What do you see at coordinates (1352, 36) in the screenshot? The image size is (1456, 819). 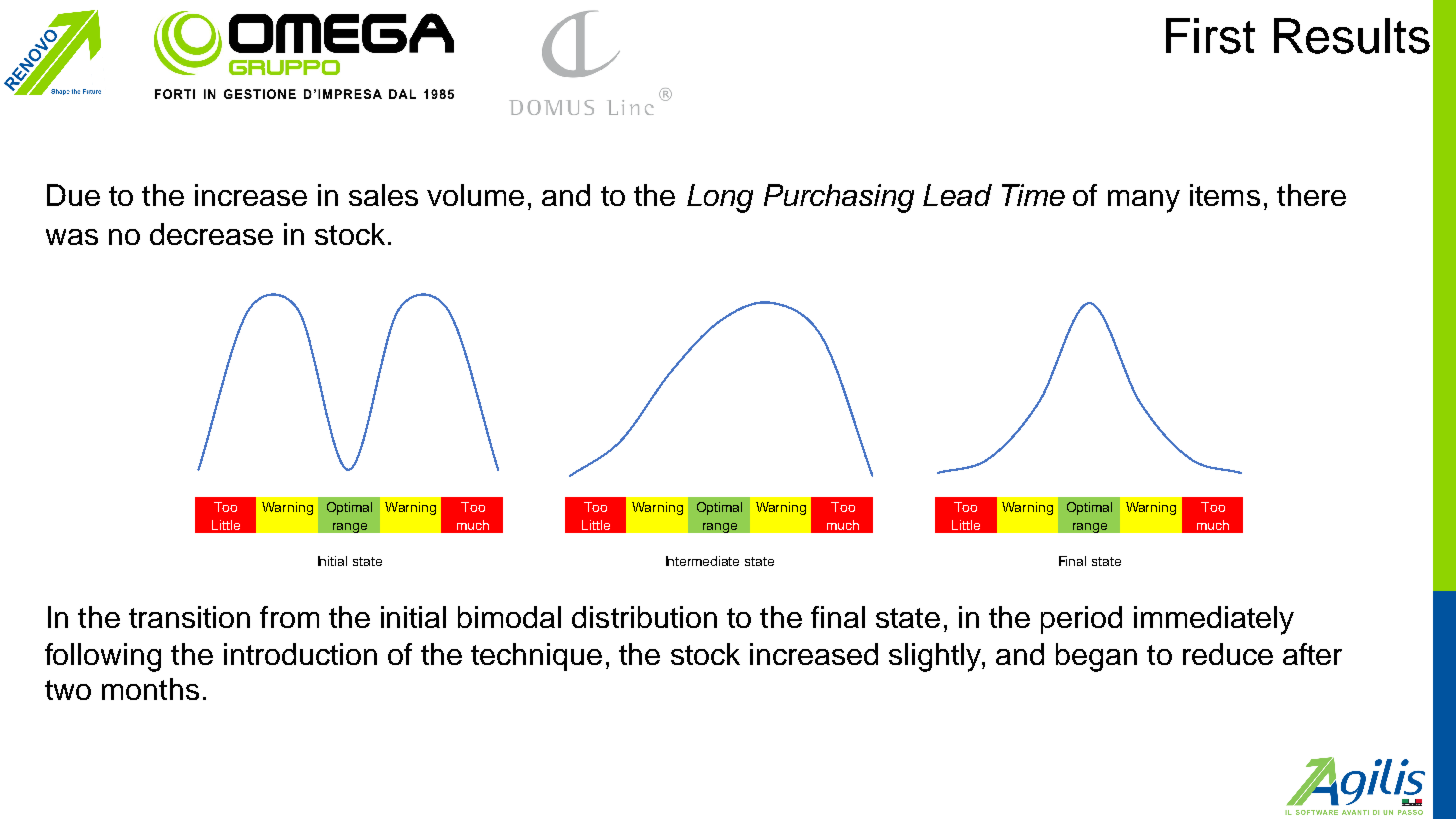 I see `Results` at bounding box center [1352, 36].
